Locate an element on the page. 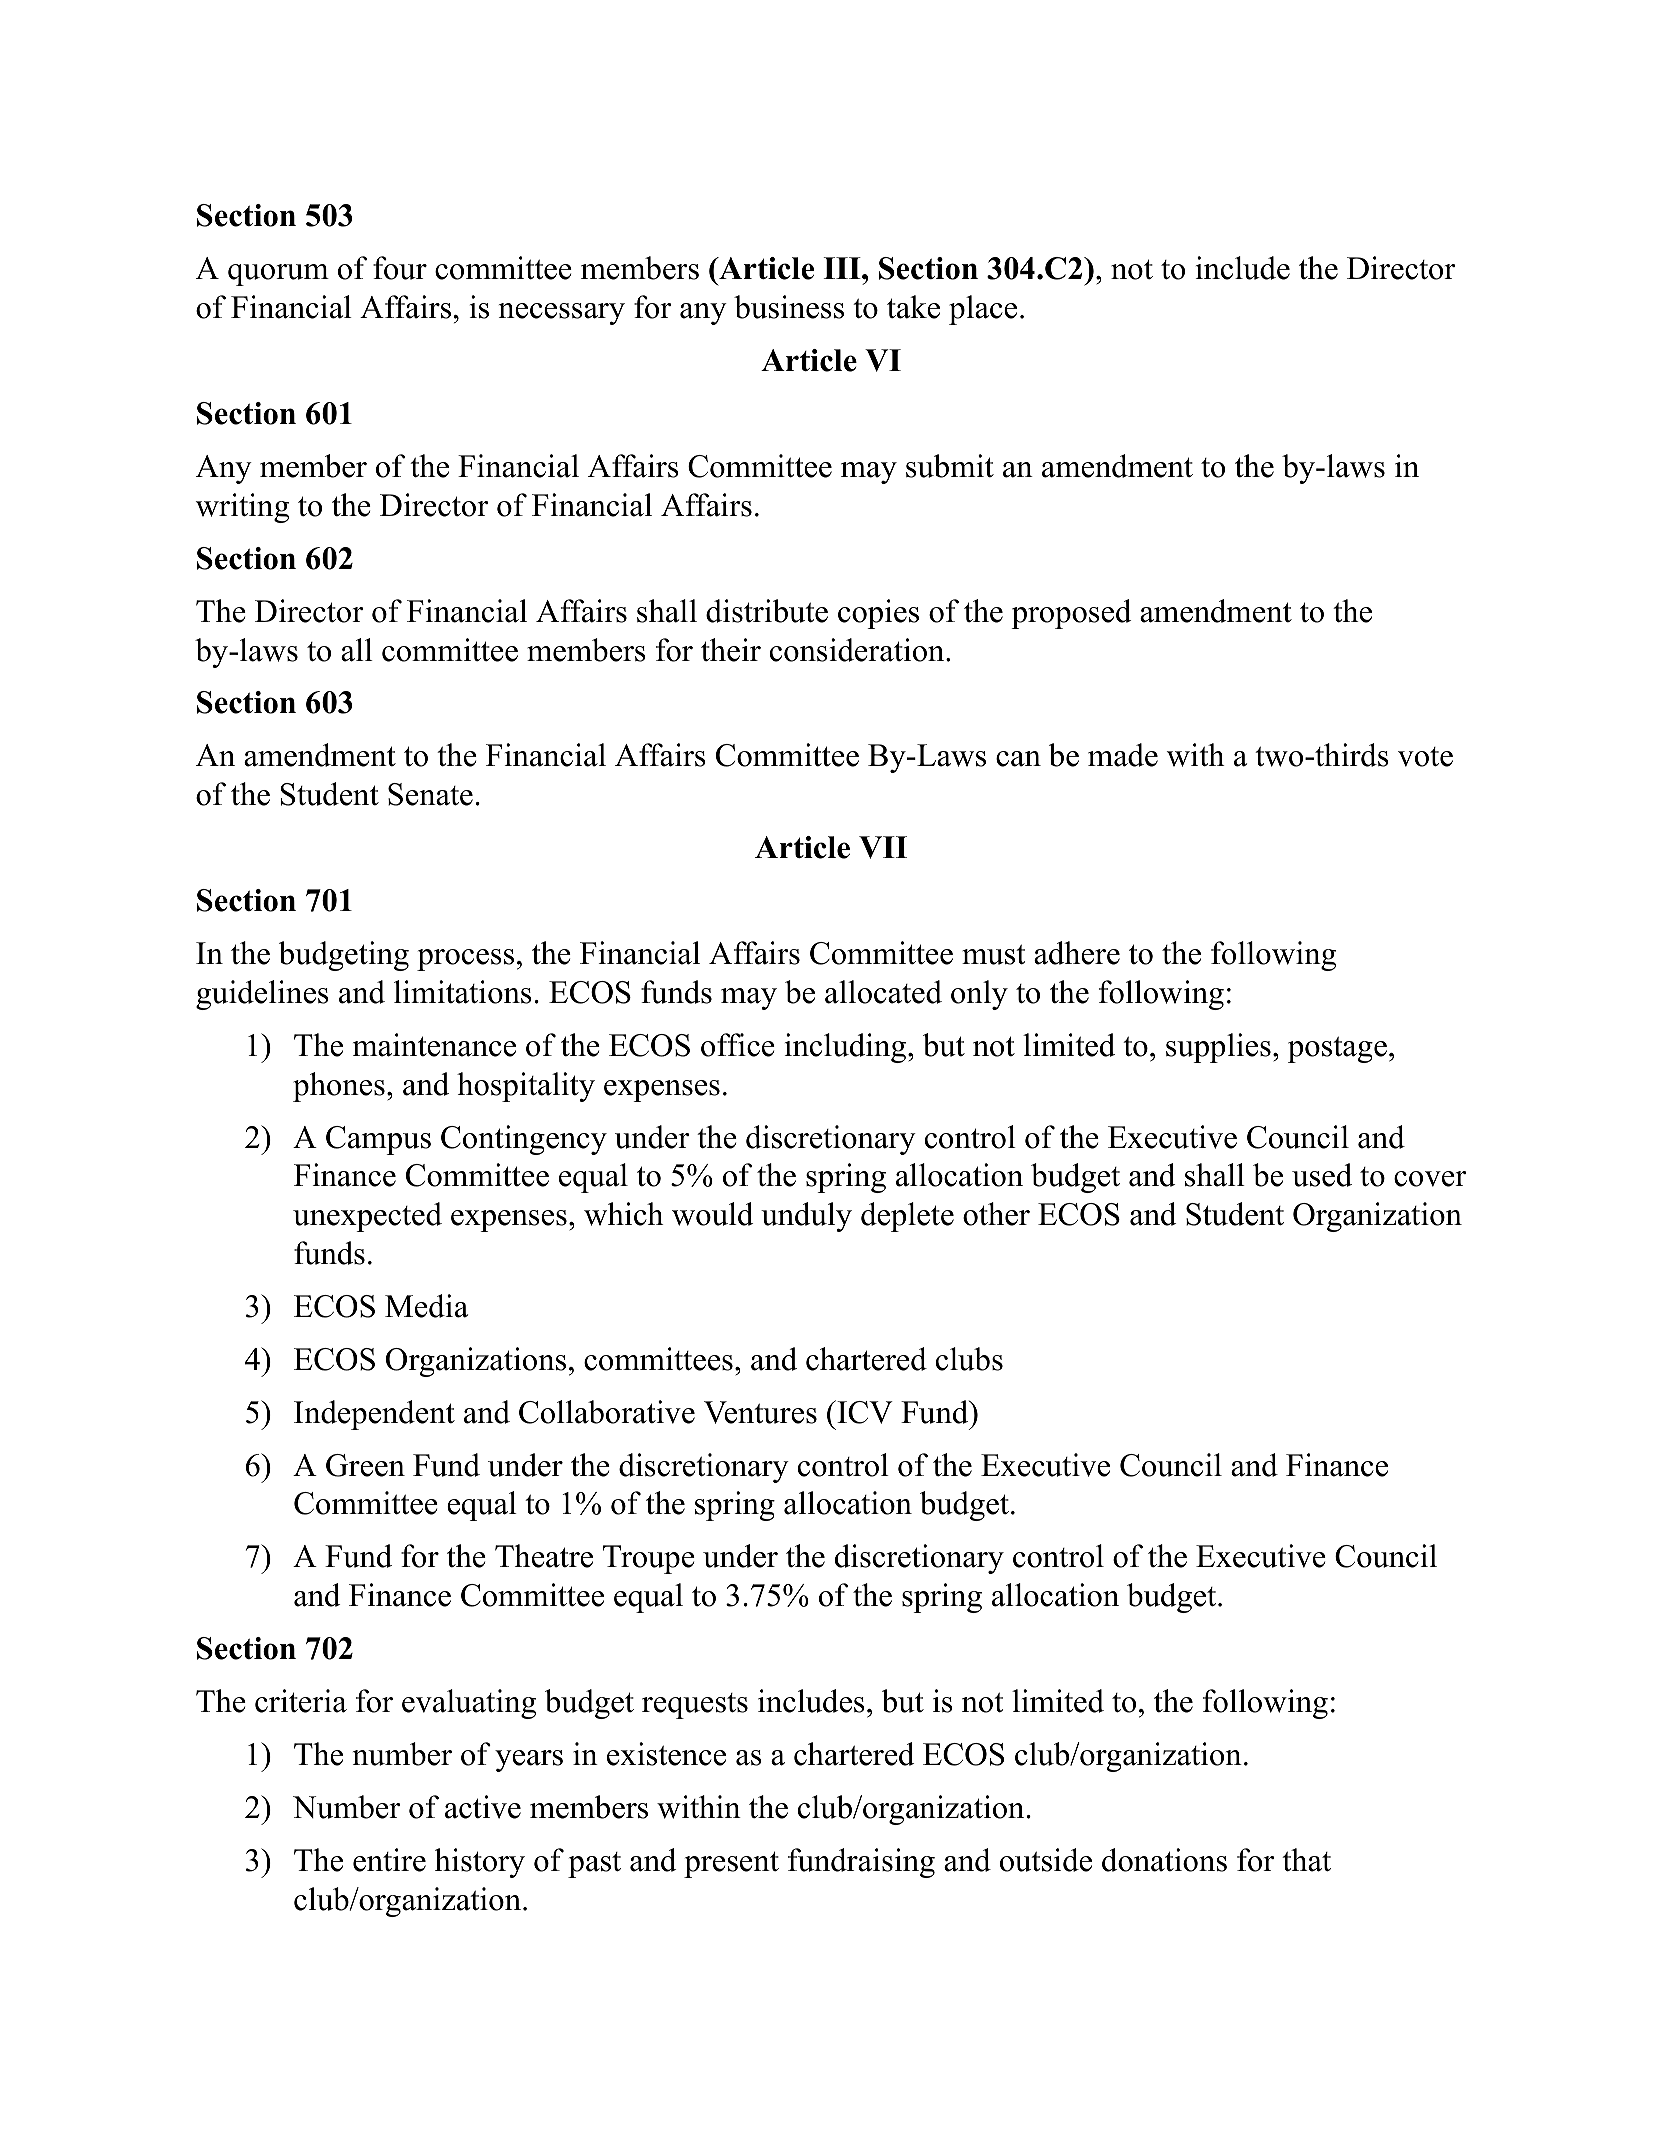 This document has height=2152, width=1663. including is located at coordinates (845, 1048).
